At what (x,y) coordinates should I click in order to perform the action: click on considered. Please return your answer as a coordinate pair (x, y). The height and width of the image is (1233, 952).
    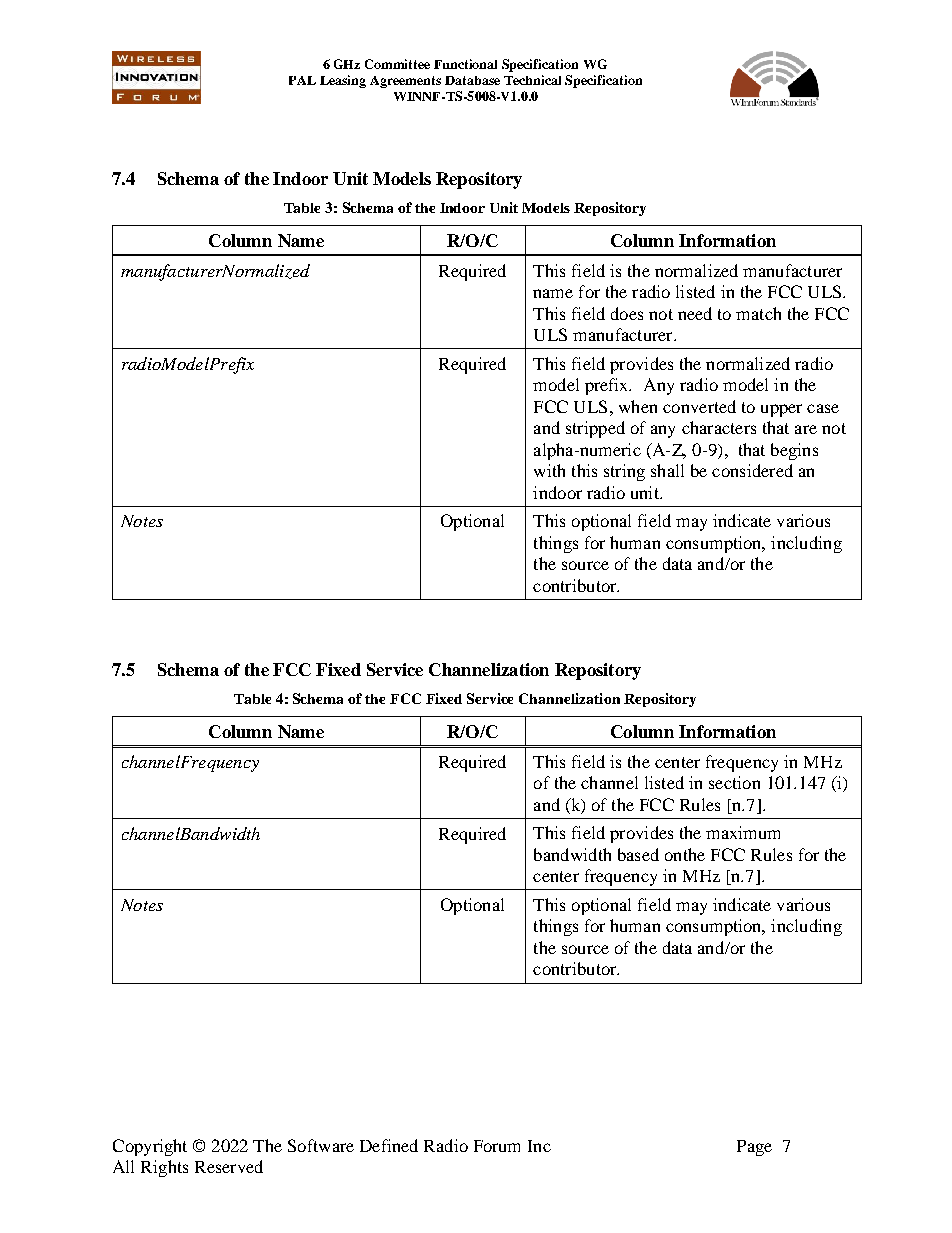
    Looking at the image, I should click on (752, 470).
